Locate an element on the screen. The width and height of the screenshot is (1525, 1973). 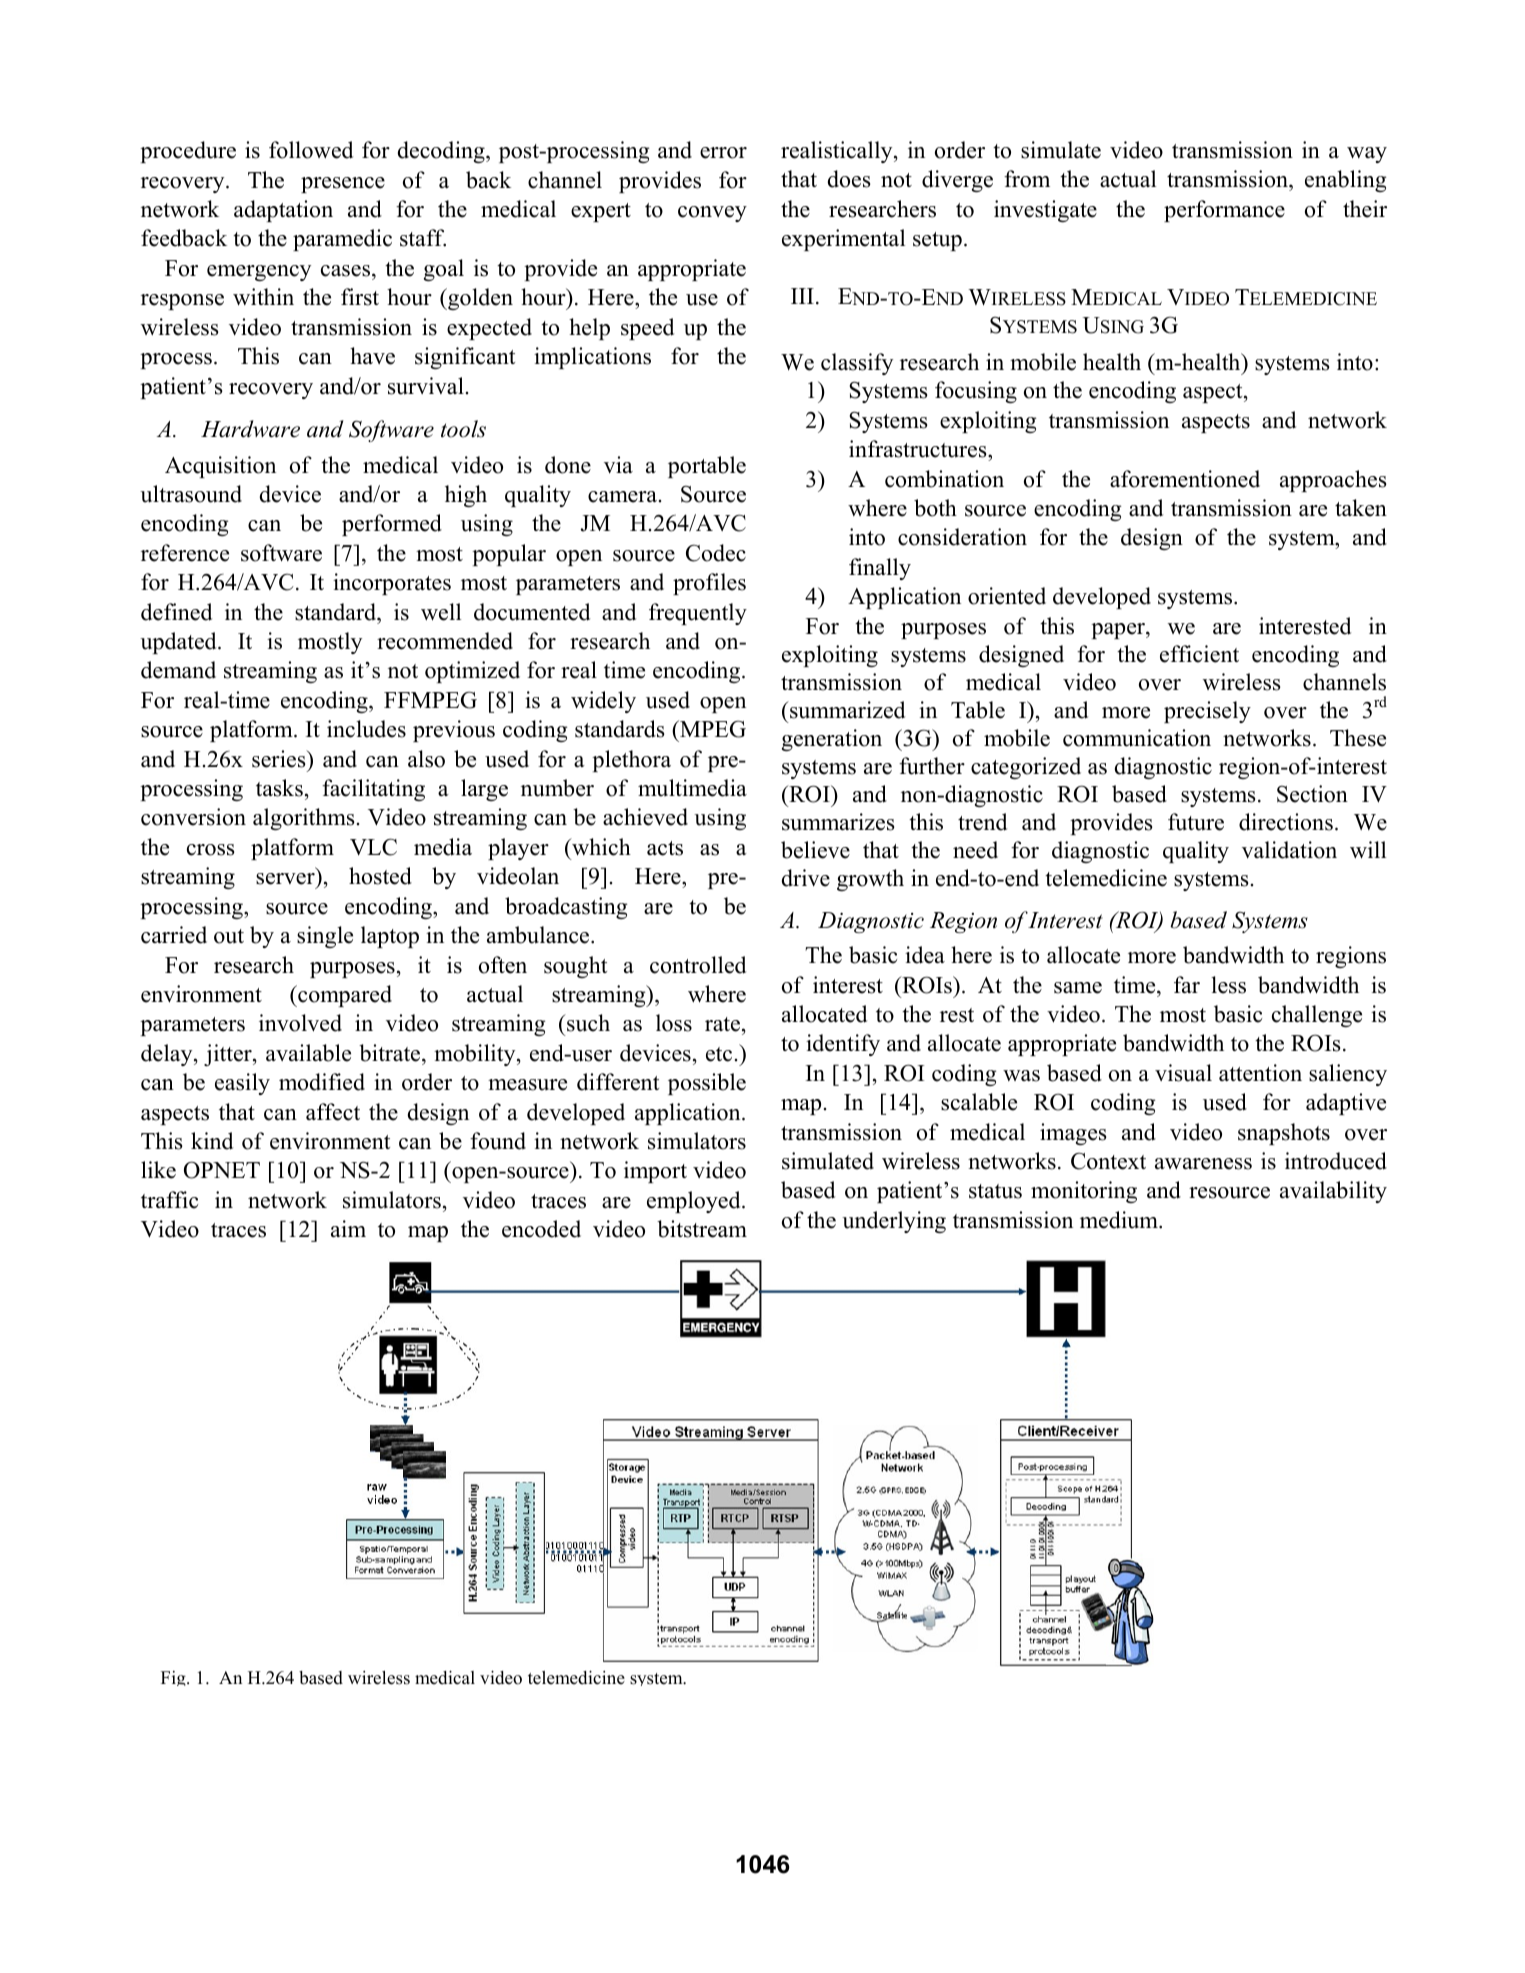
affect is located at coordinates (333, 1112).
